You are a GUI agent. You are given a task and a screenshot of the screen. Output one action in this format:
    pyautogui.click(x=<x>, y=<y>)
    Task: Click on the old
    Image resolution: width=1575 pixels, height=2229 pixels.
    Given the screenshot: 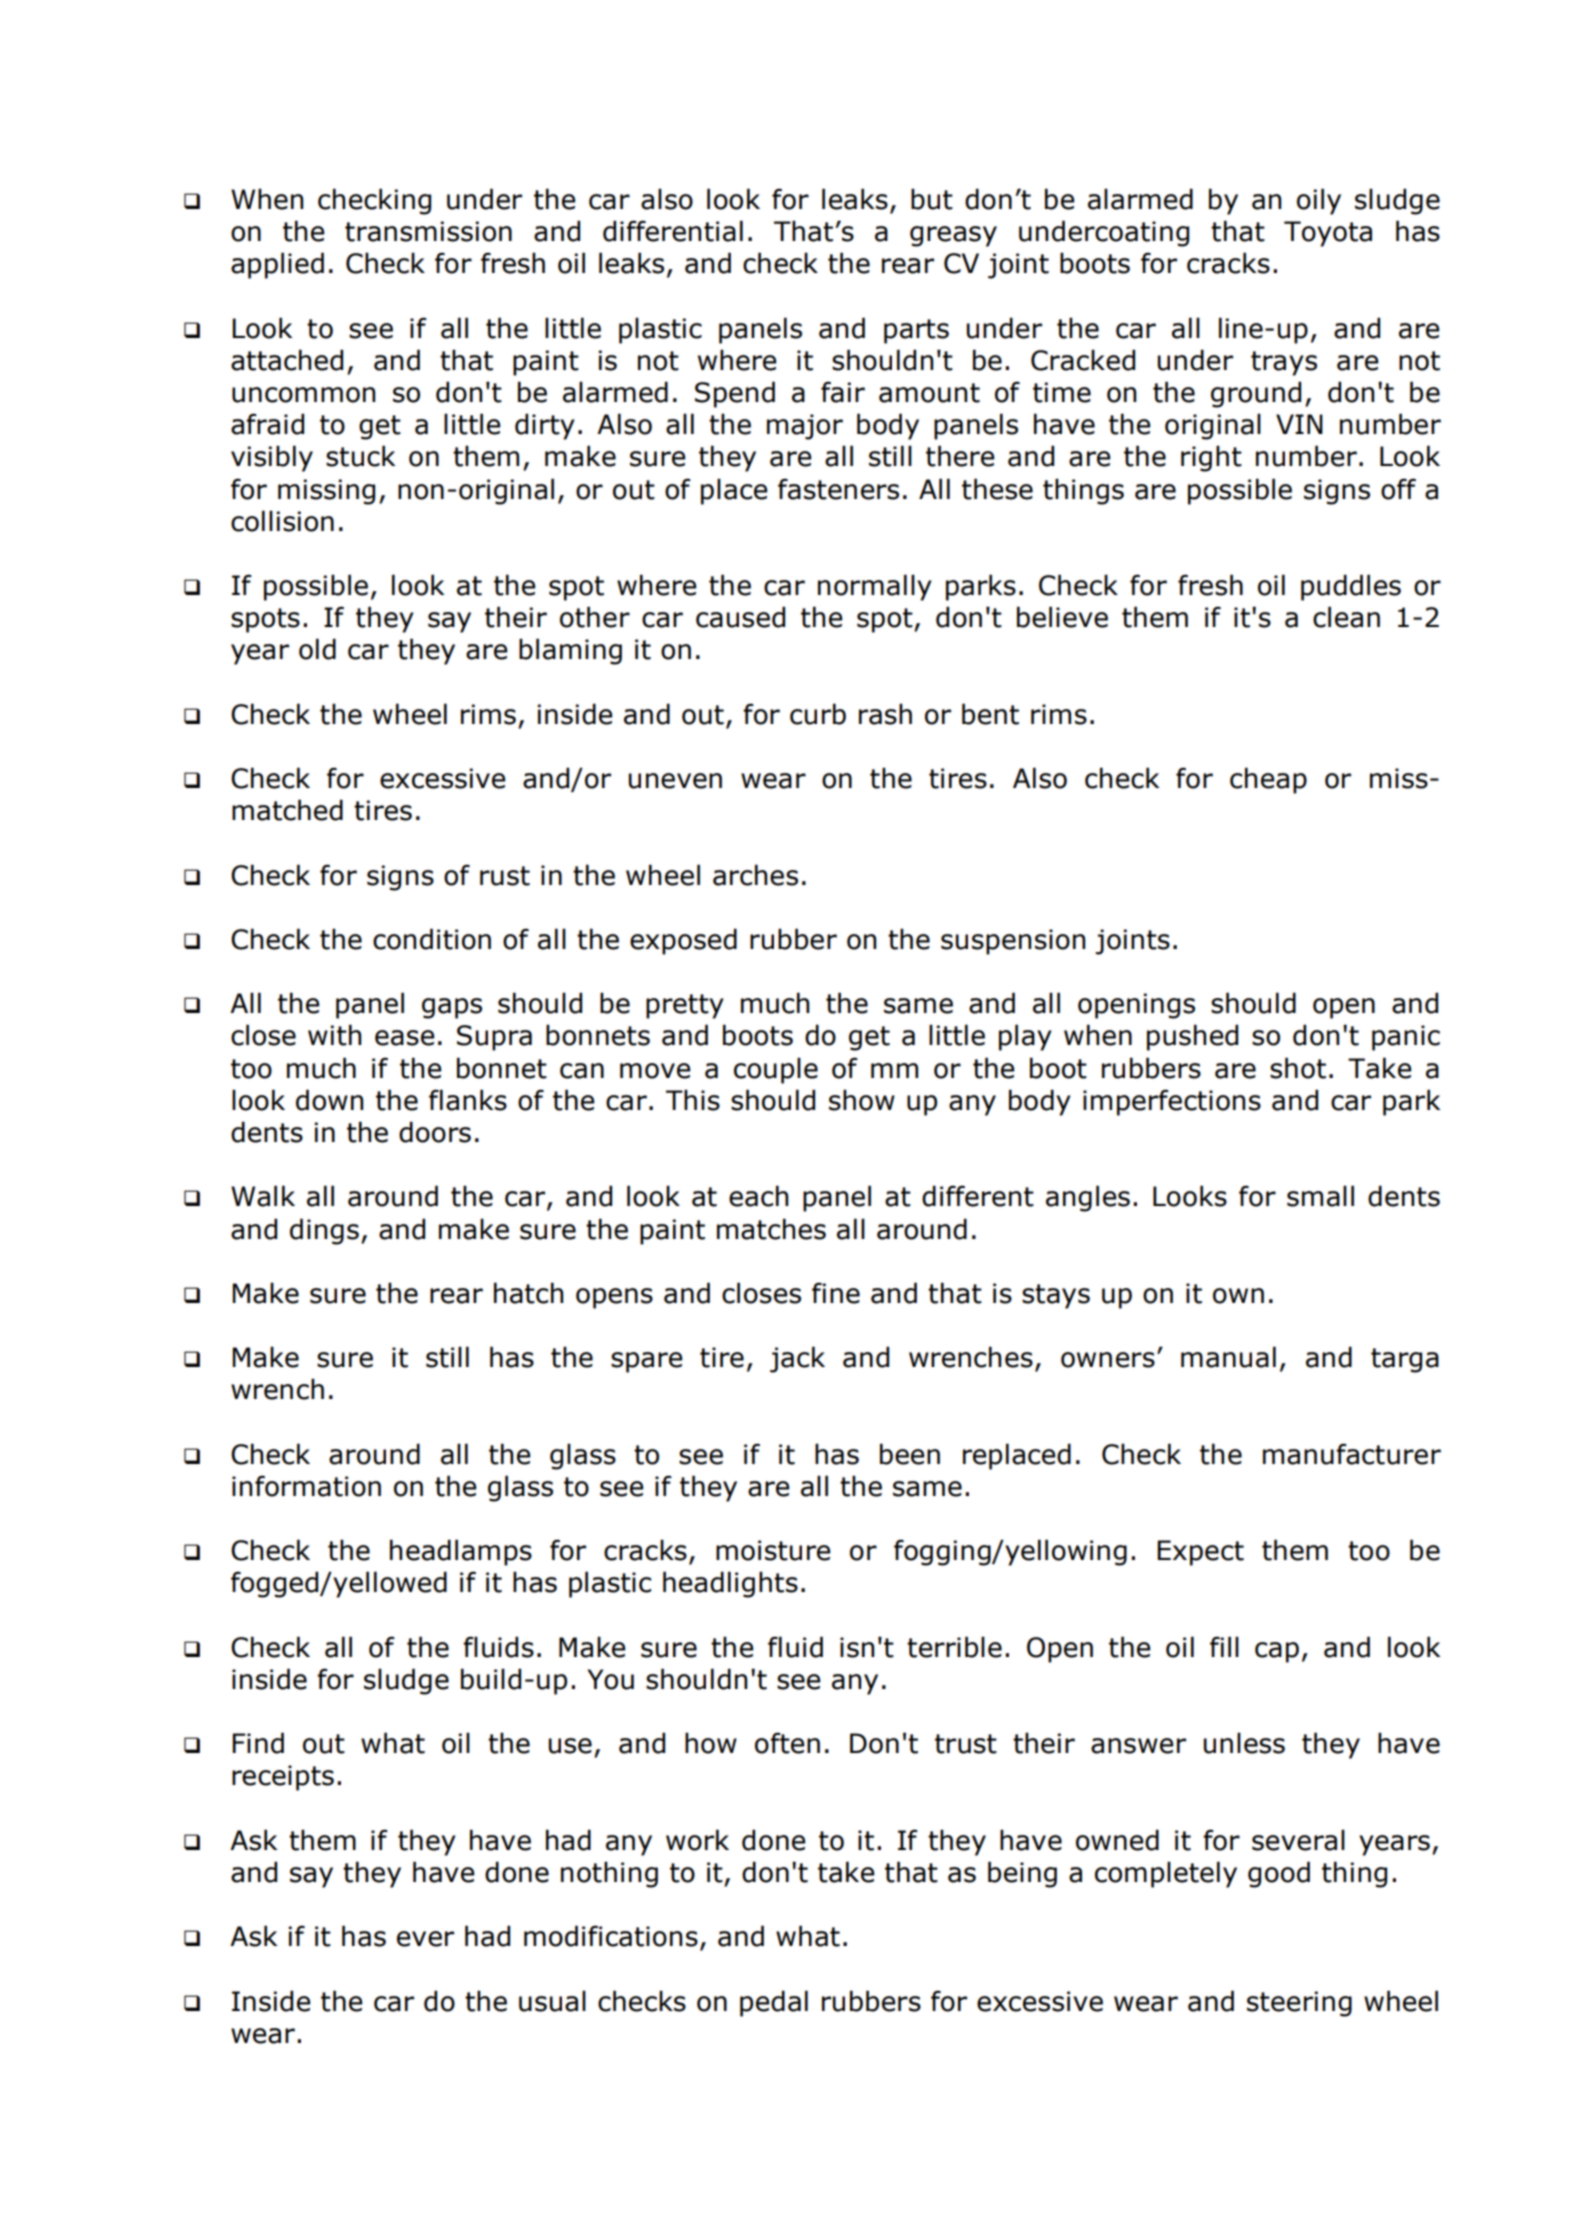 What is the action you would take?
    pyautogui.click(x=317, y=649)
